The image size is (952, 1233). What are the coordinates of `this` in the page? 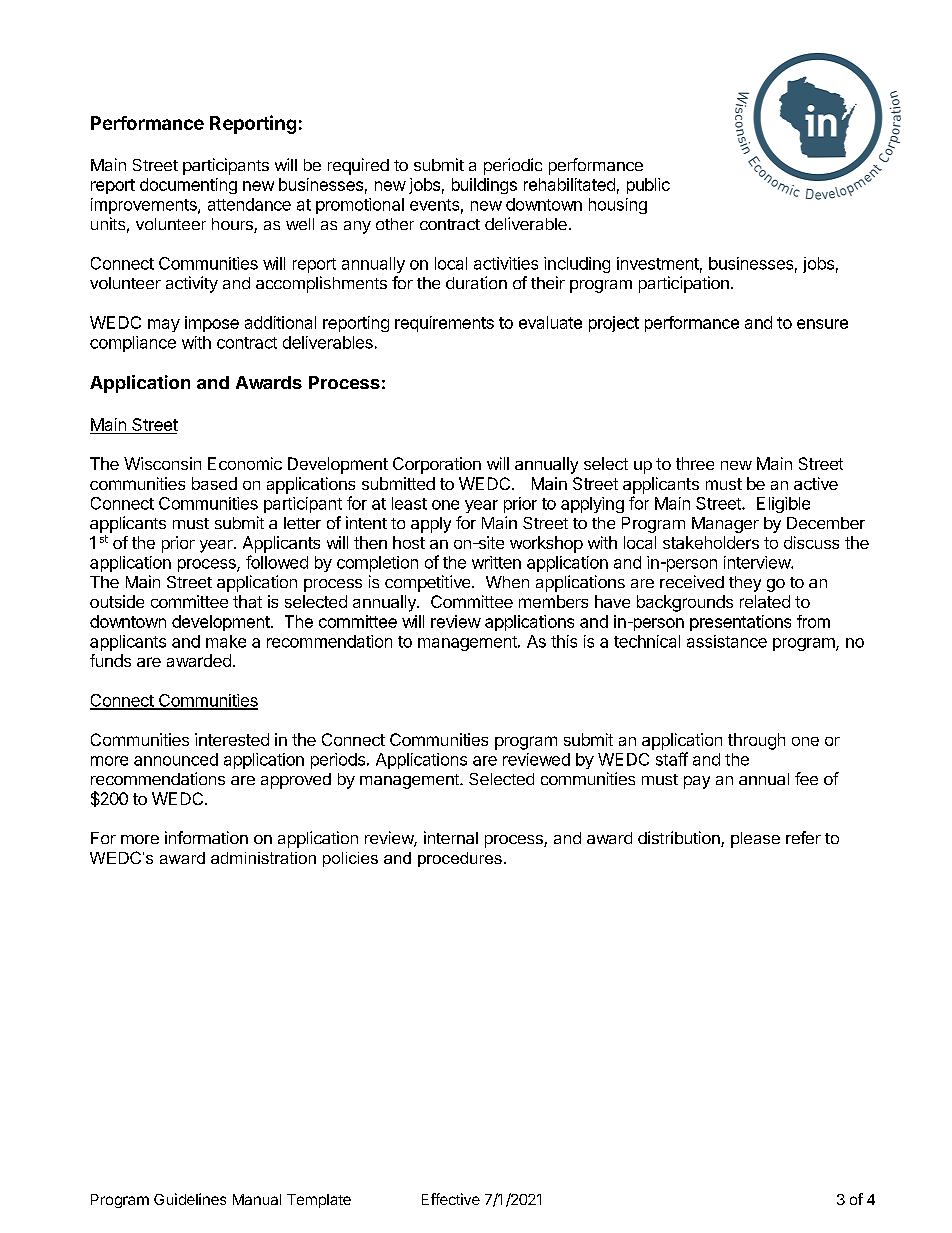 It's located at (564, 641).
